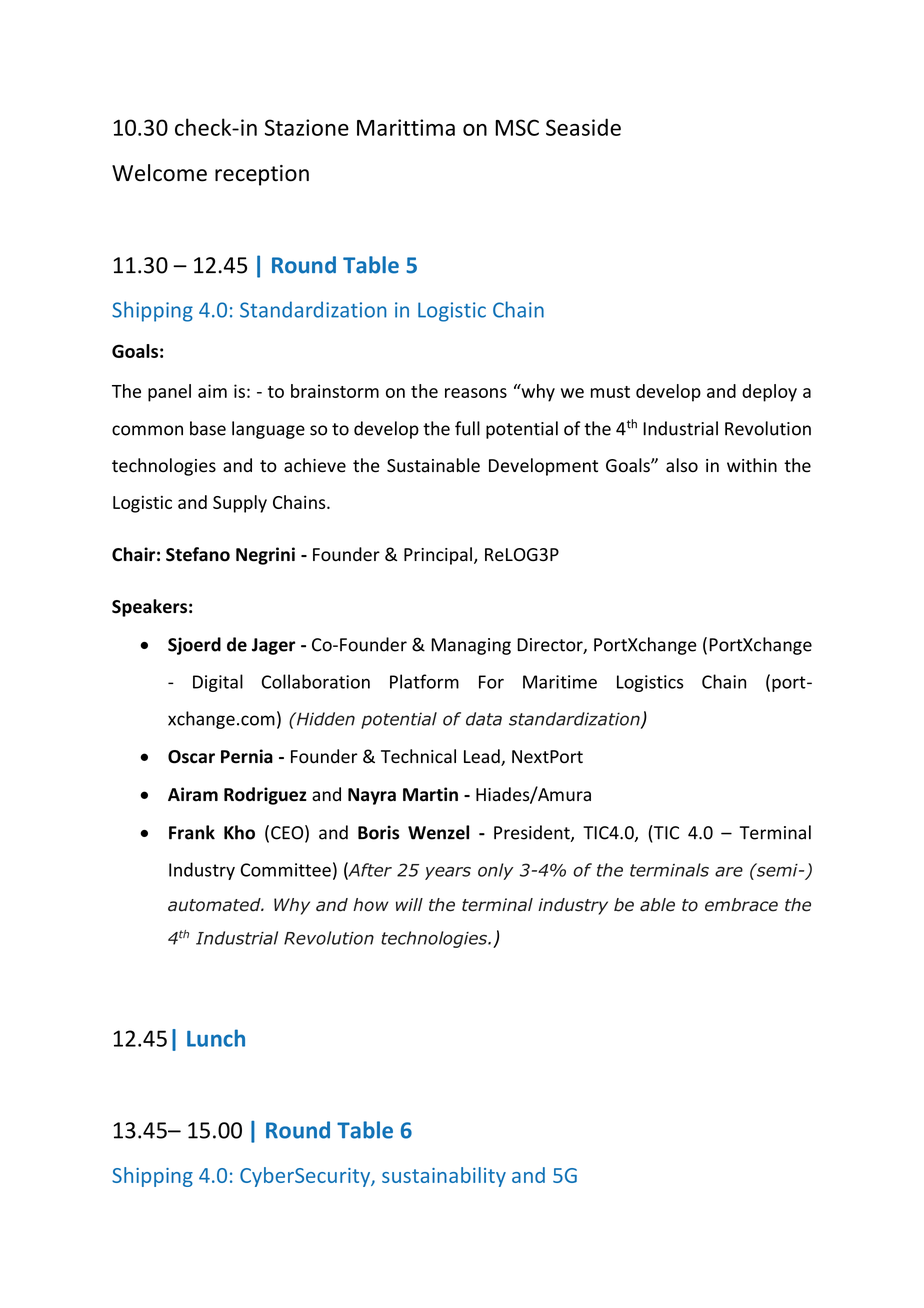  Describe the element at coordinates (467, 428) in the screenshot. I see `full` at that location.
